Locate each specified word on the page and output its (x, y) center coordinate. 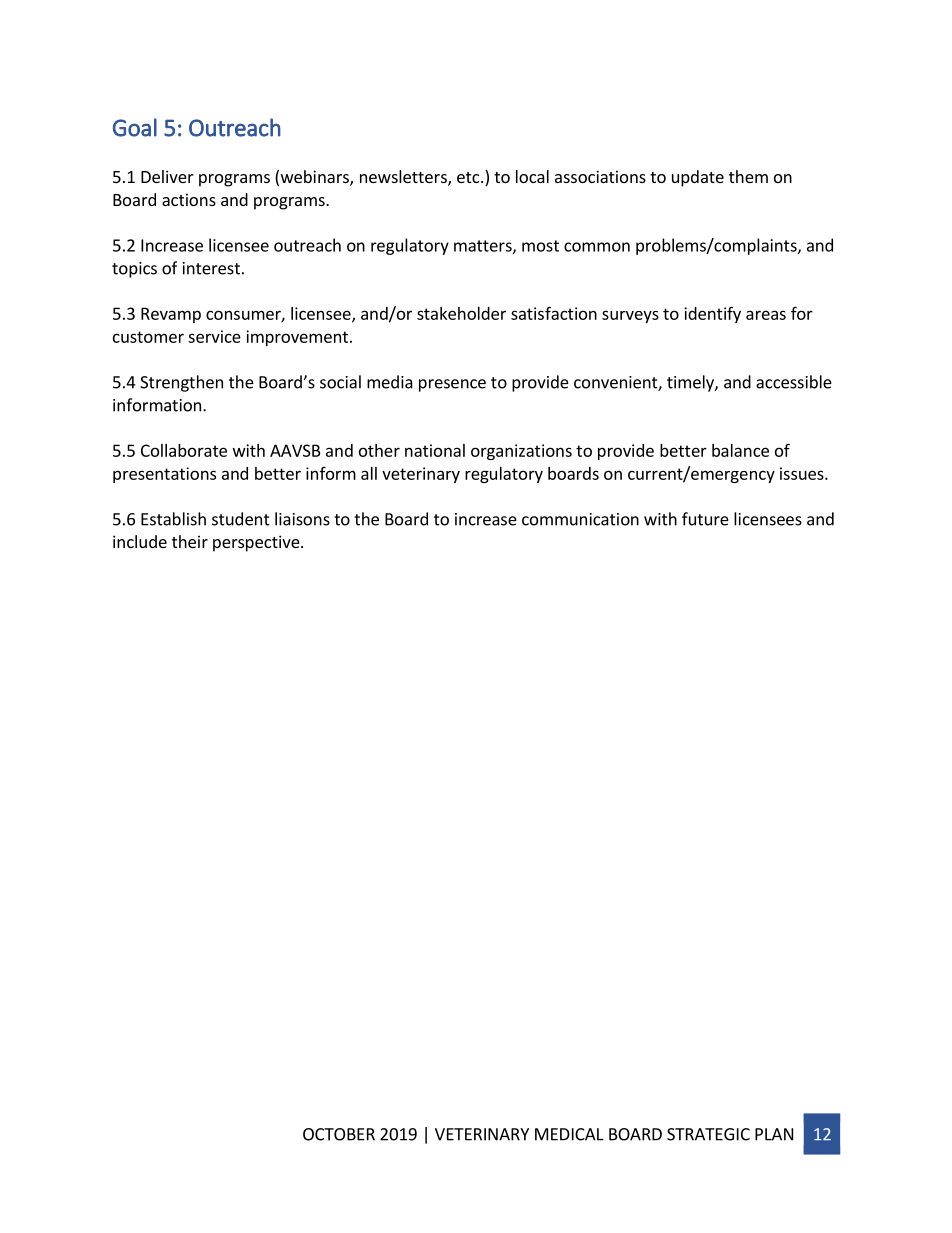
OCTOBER (339, 1134)
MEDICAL (569, 1134)
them (748, 176)
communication (580, 519)
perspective (257, 543)
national (435, 450)
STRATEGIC (708, 1134)
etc (469, 177)
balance (740, 450)
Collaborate (184, 450)
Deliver (167, 176)
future (705, 519)
